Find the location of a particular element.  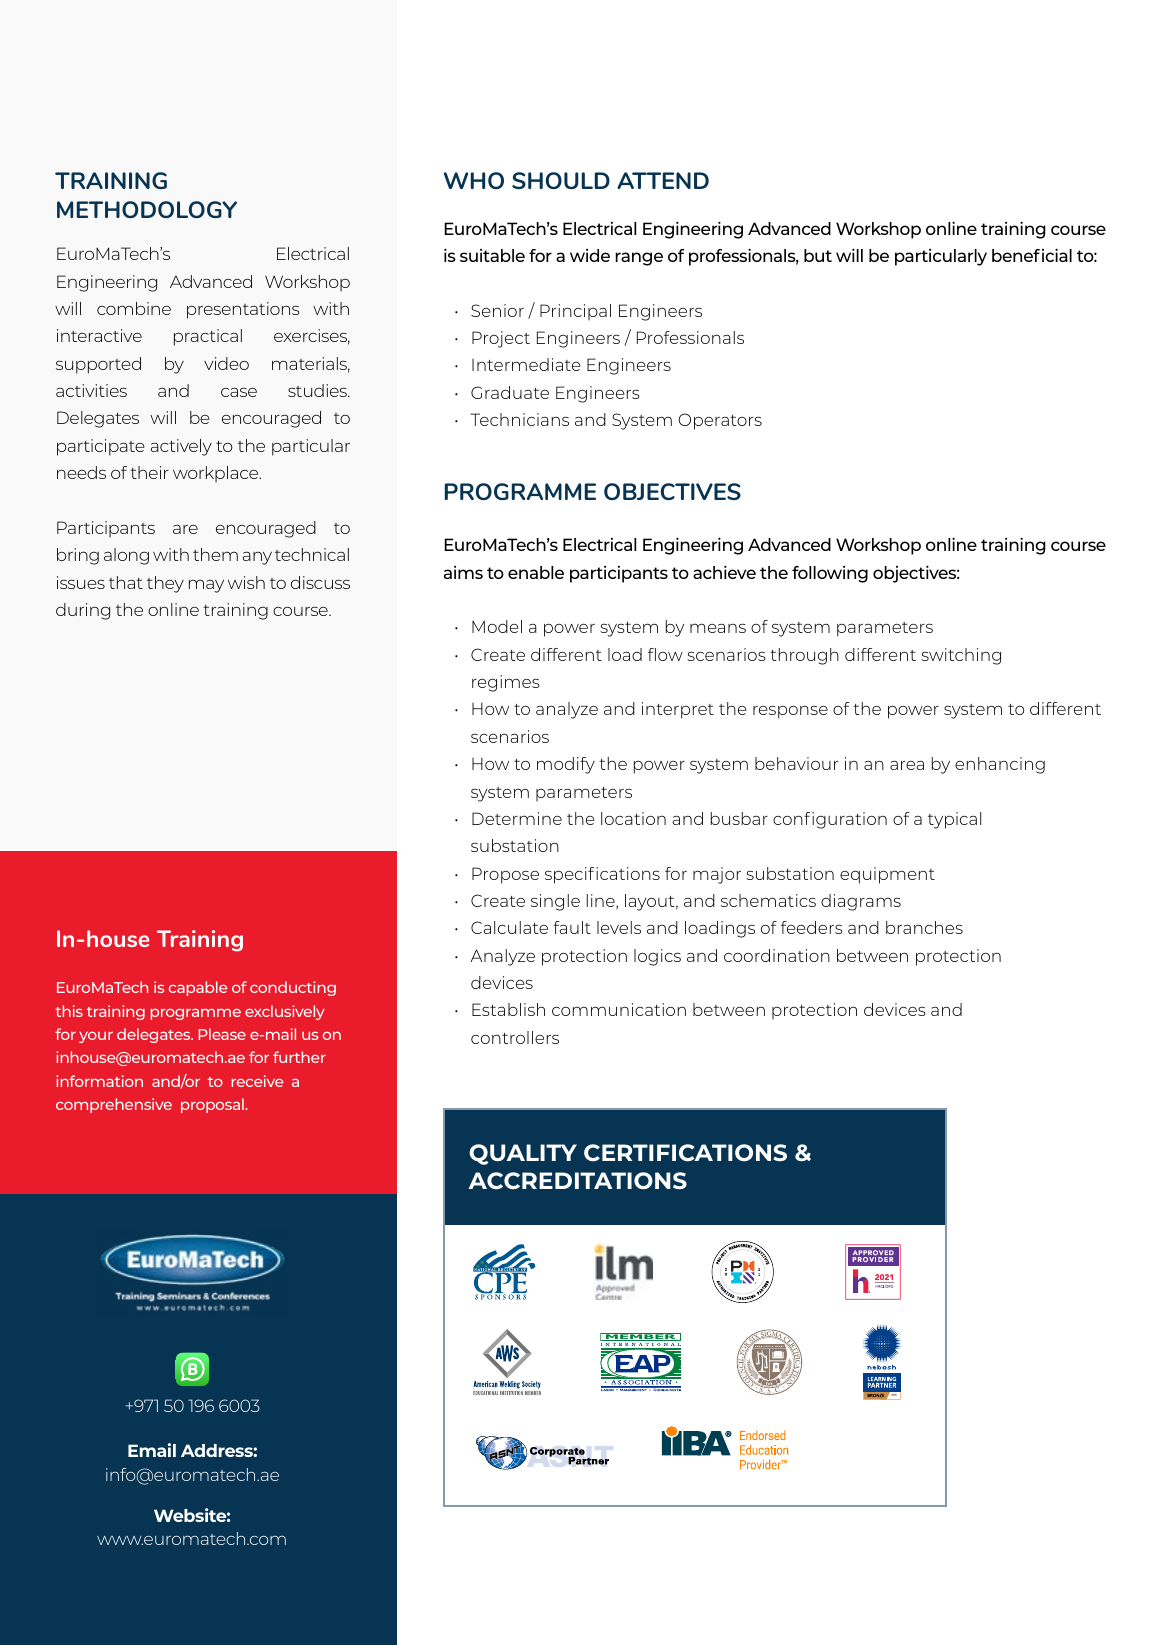

they is located at coordinates (165, 584).
